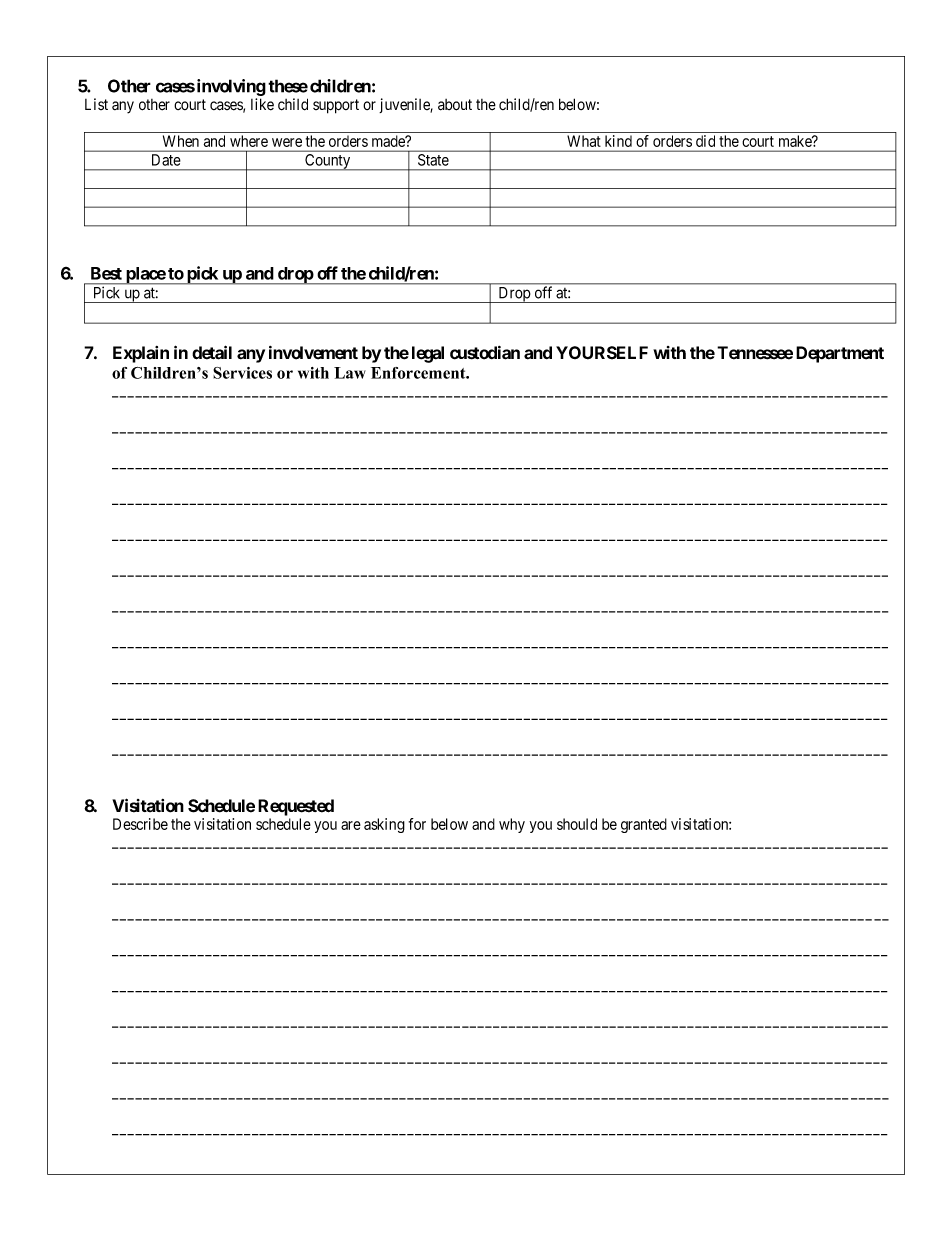 The height and width of the image is (1233, 952). Describe the element at coordinates (485, 353) in the image. I see `custodian` at that location.
